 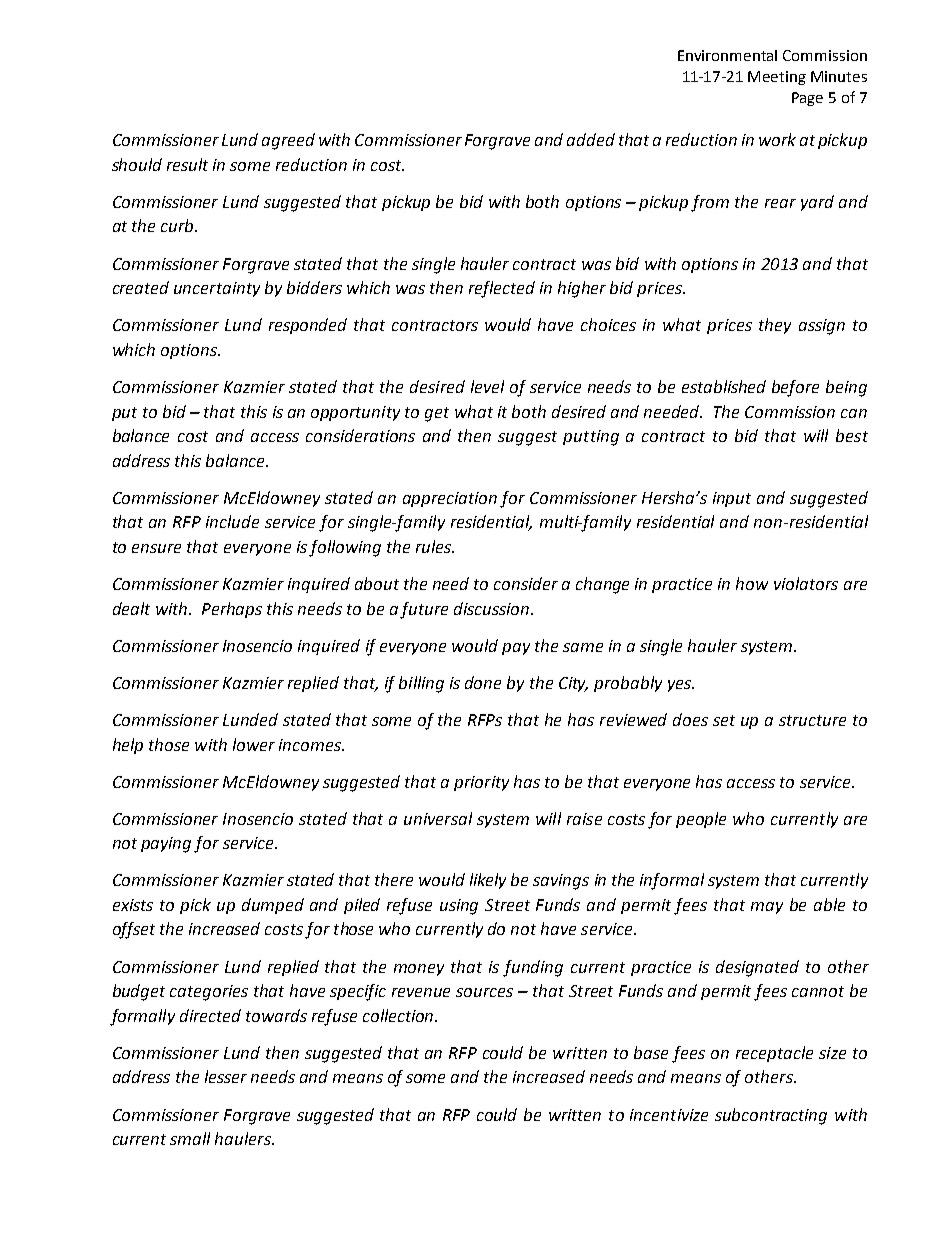 I want to click on collection, so click(x=399, y=1015).
